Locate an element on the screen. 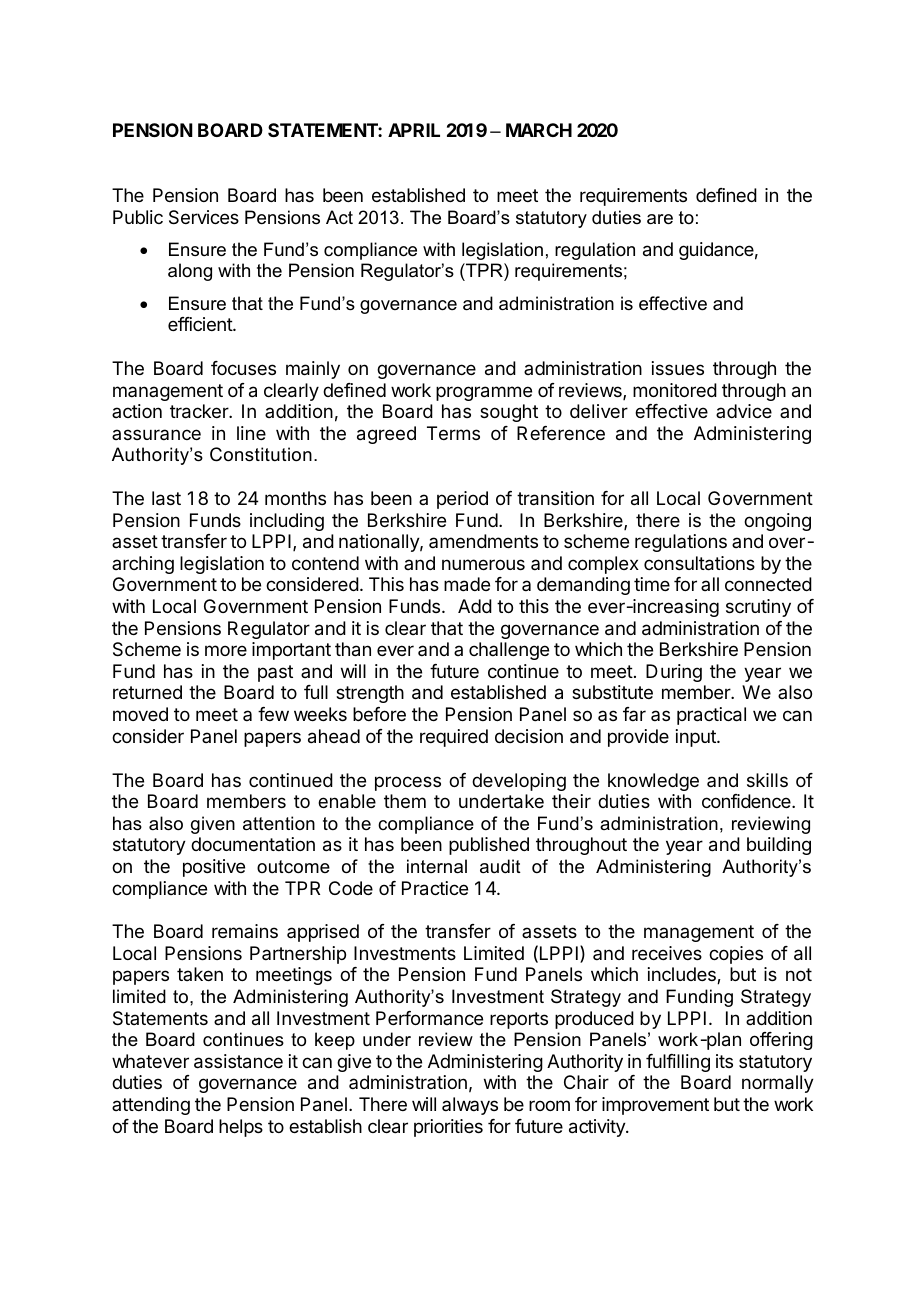  challenge is located at coordinates (509, 651).
